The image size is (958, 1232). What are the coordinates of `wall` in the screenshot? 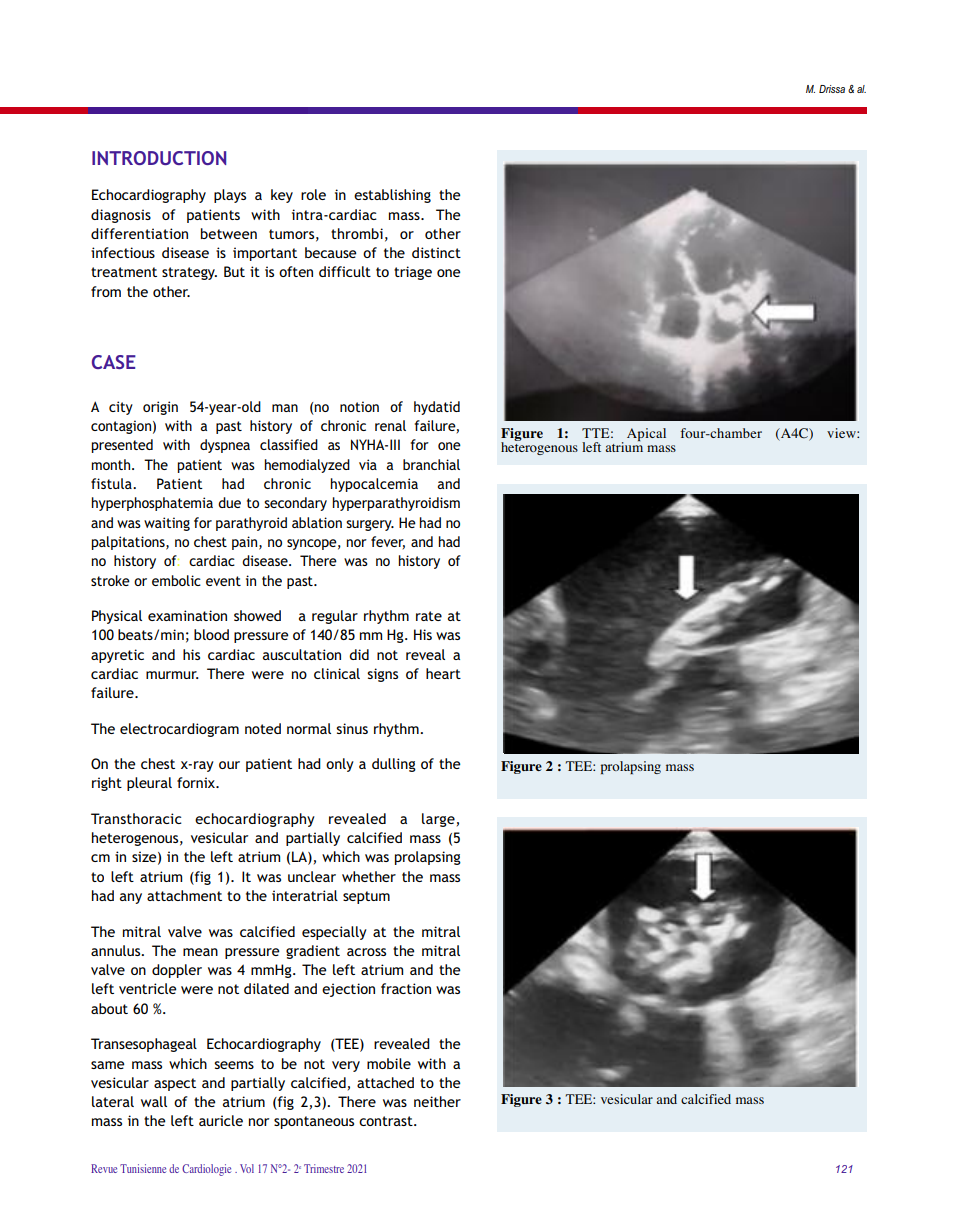 It's located at (154, 1101).
